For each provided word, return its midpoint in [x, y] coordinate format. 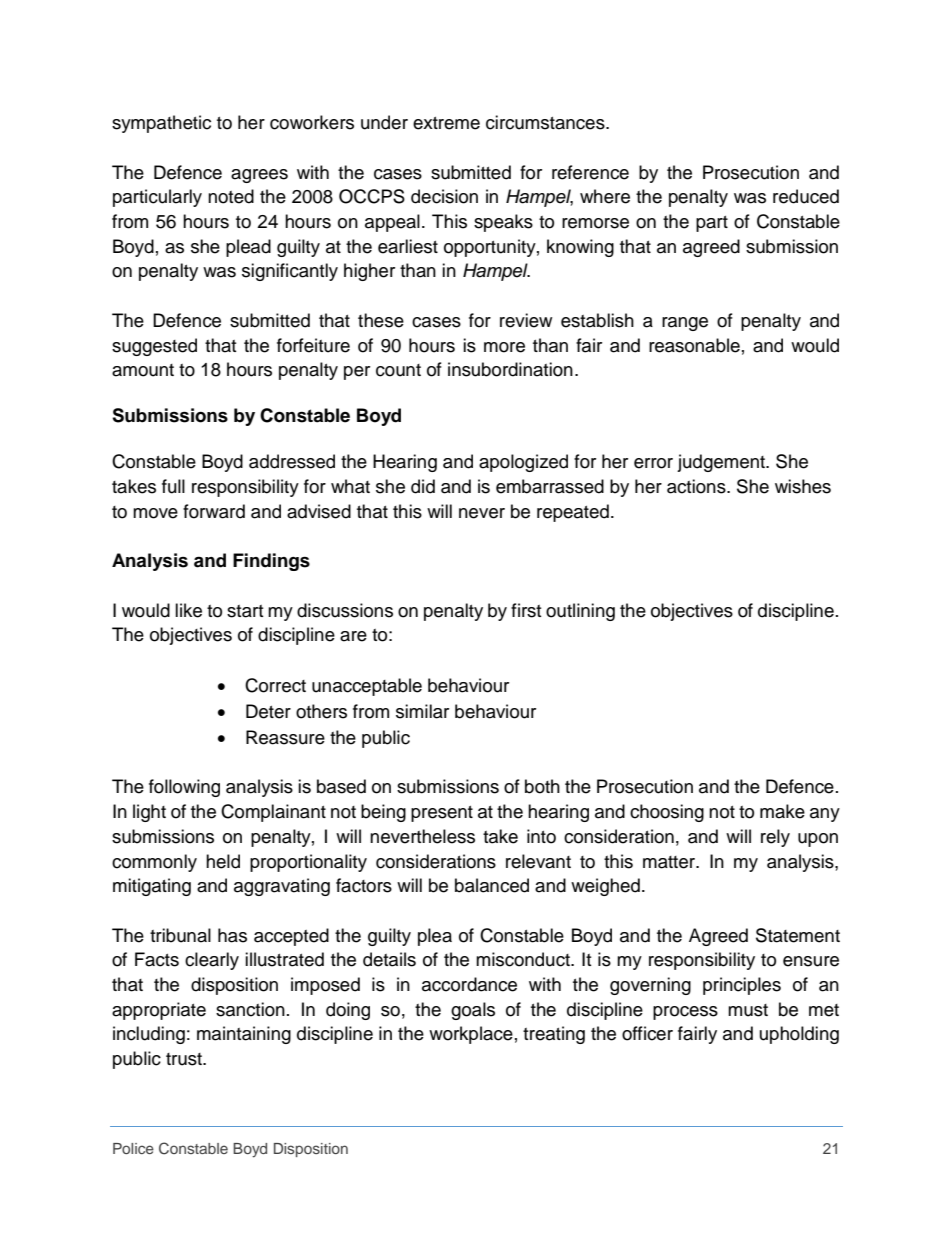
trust [185, 1059]
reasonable [694, 345]
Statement [798, 935]
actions [697, 486]
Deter [268, 711]
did [423, 486]
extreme [446, 123]
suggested [154, 347]
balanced [492, 885]
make [782, 811]
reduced [806, 196]
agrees [259, 176]
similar [422, 711]
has [232, 935]
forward [214, 511]
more [504, 347]
